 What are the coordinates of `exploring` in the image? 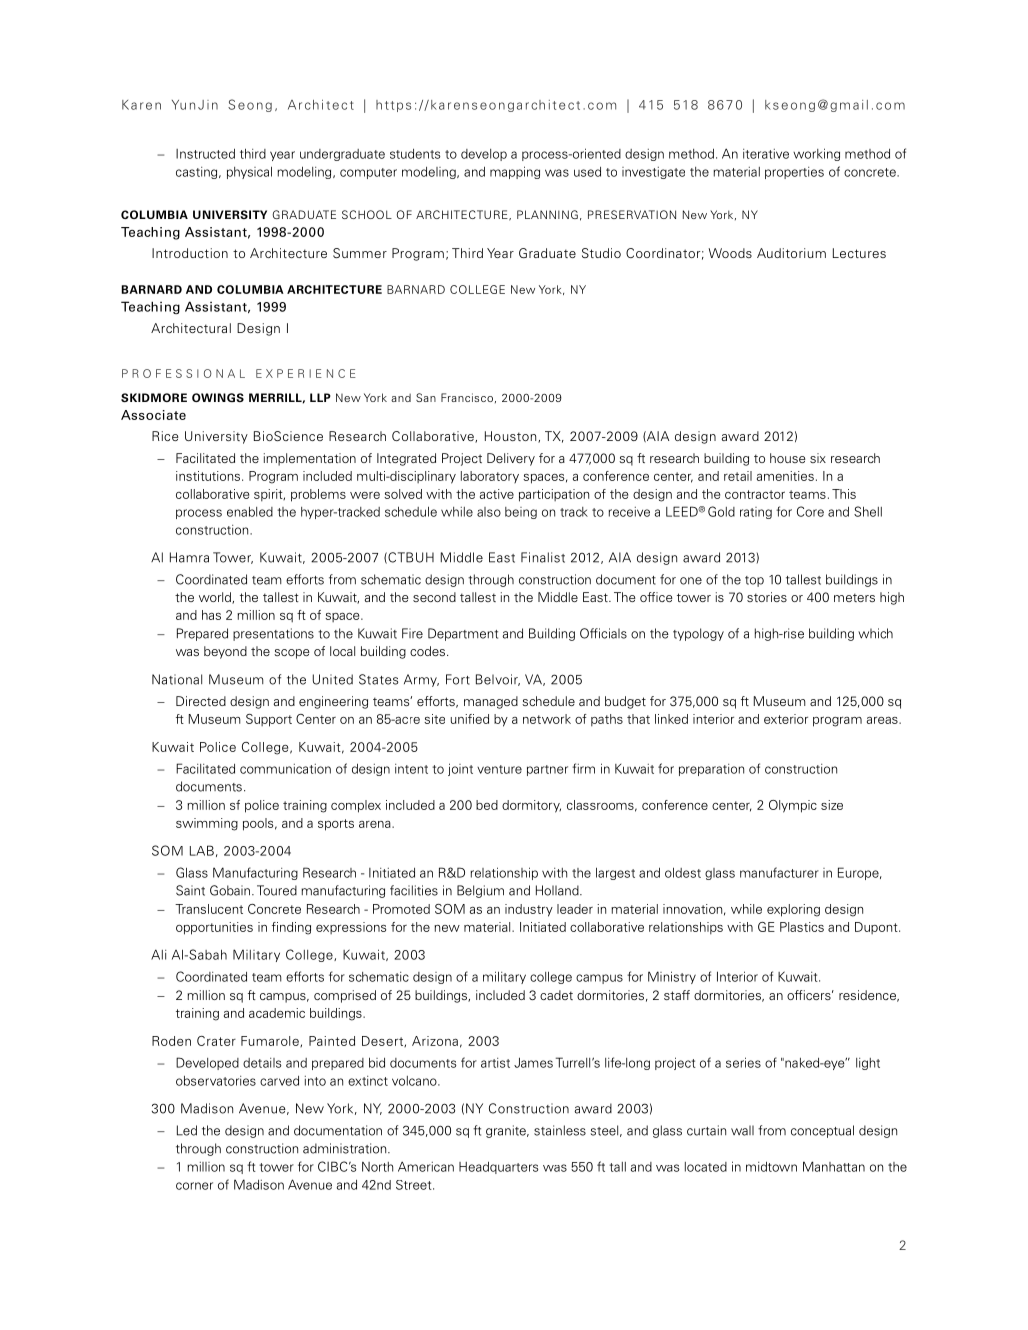 It's located at (793, 910).
